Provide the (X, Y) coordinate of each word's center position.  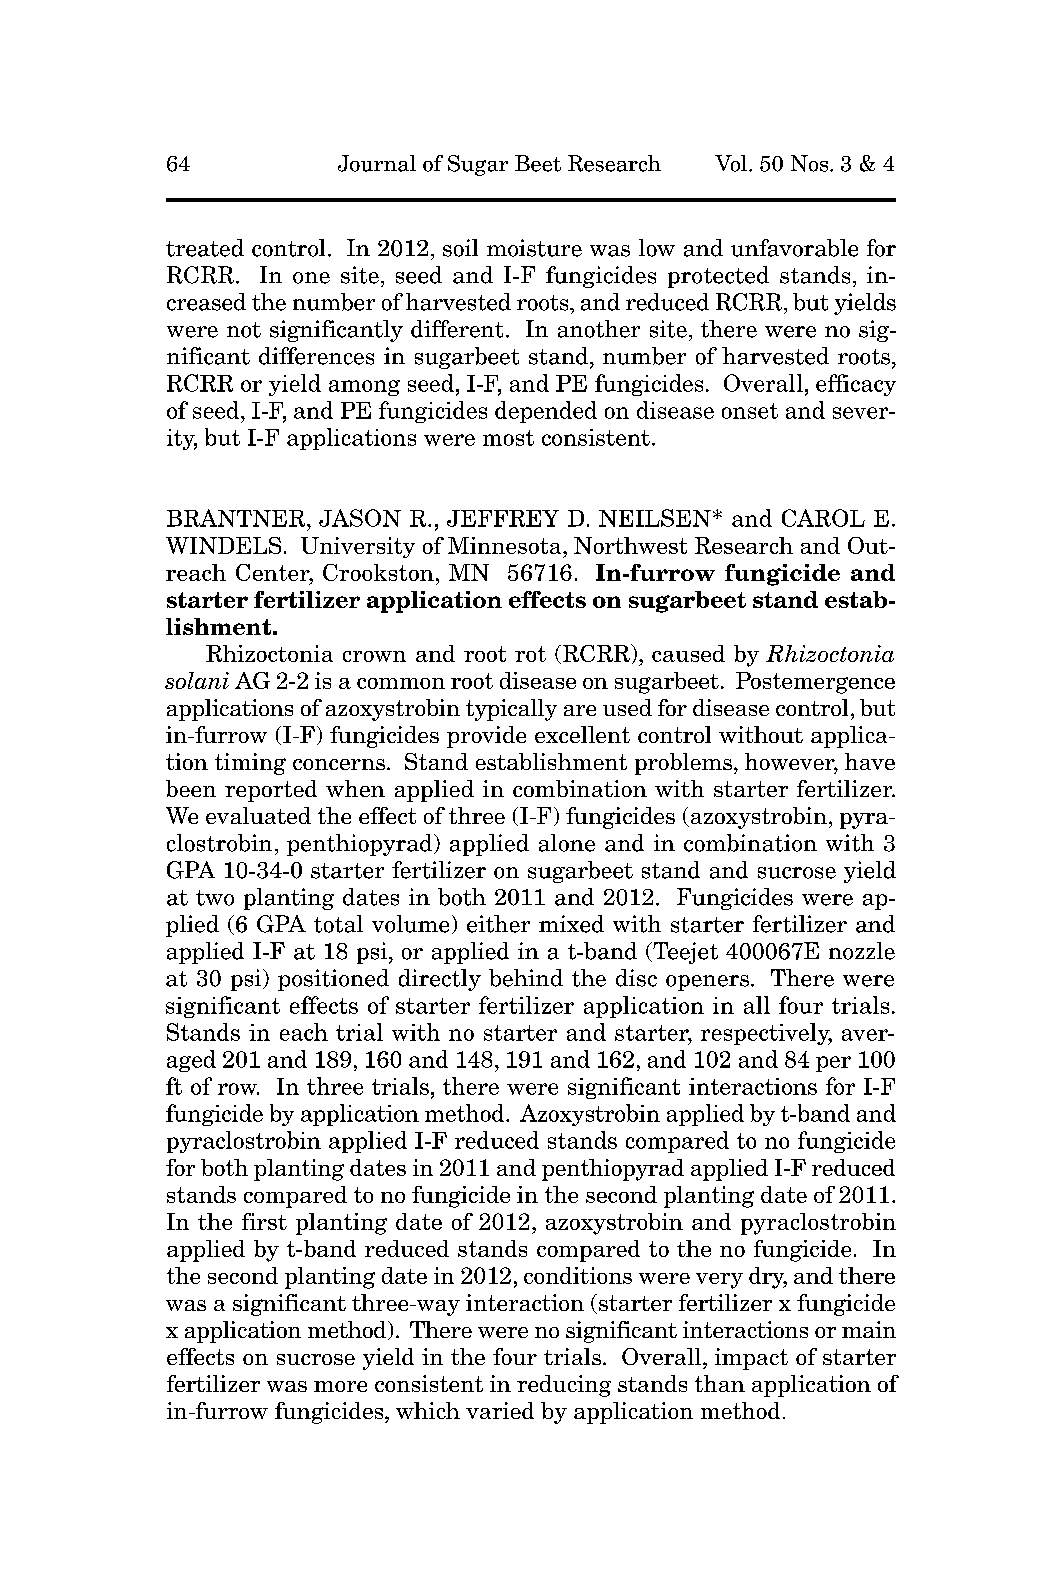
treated (205, 248)
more (340, 1386)
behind (526, 978)
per (833, 1064)
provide (486, 737)
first (264, 1221)
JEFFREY (503, 518)
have (870, 761)
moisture (534, 248)
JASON (360, 518)
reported (271, 791)
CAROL (823, 518)
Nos (811, 163)
